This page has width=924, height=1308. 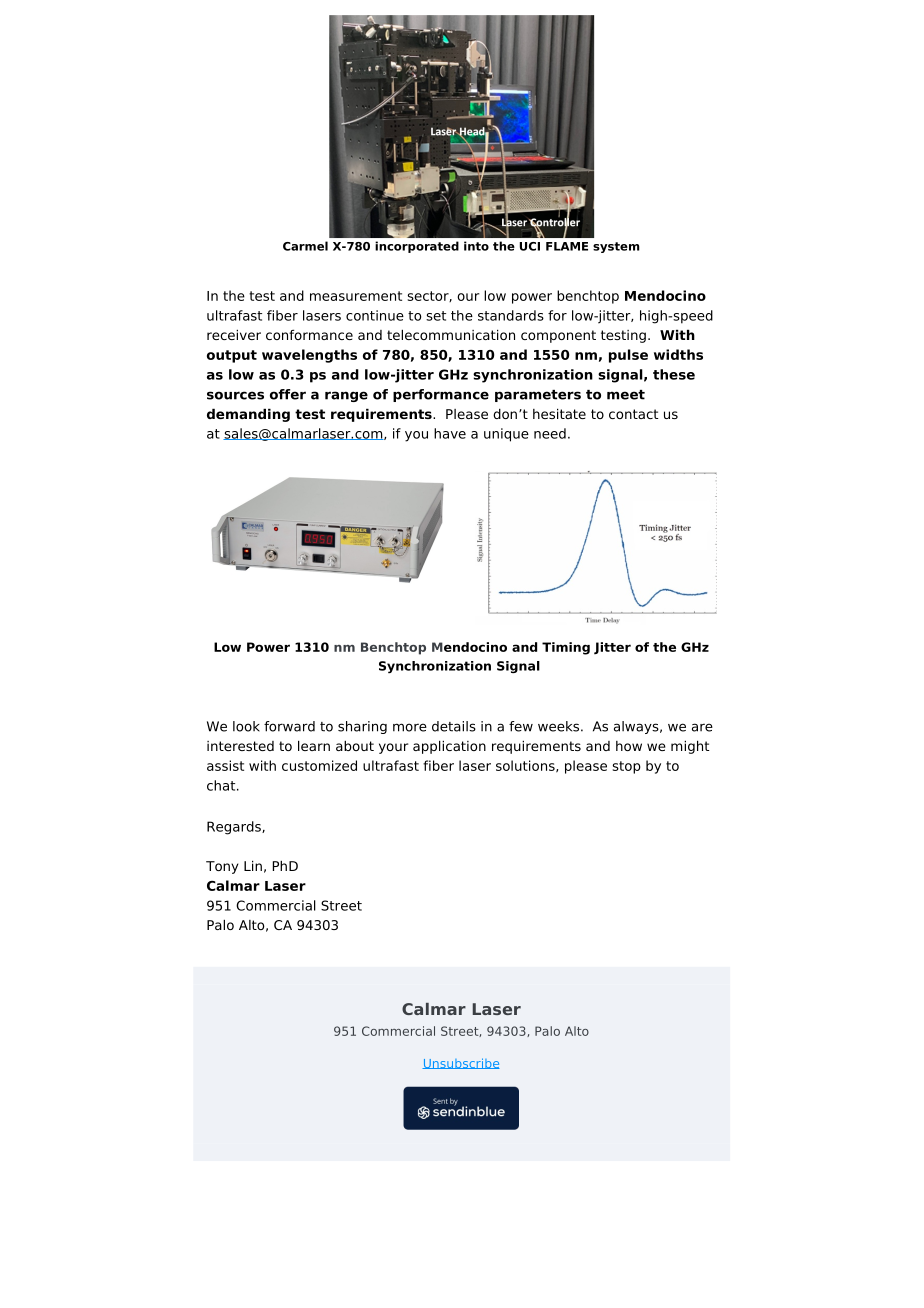 What do you see at coordinates (253, 865) in the page?
I see `Lin` at bounding box center [253, 865].
